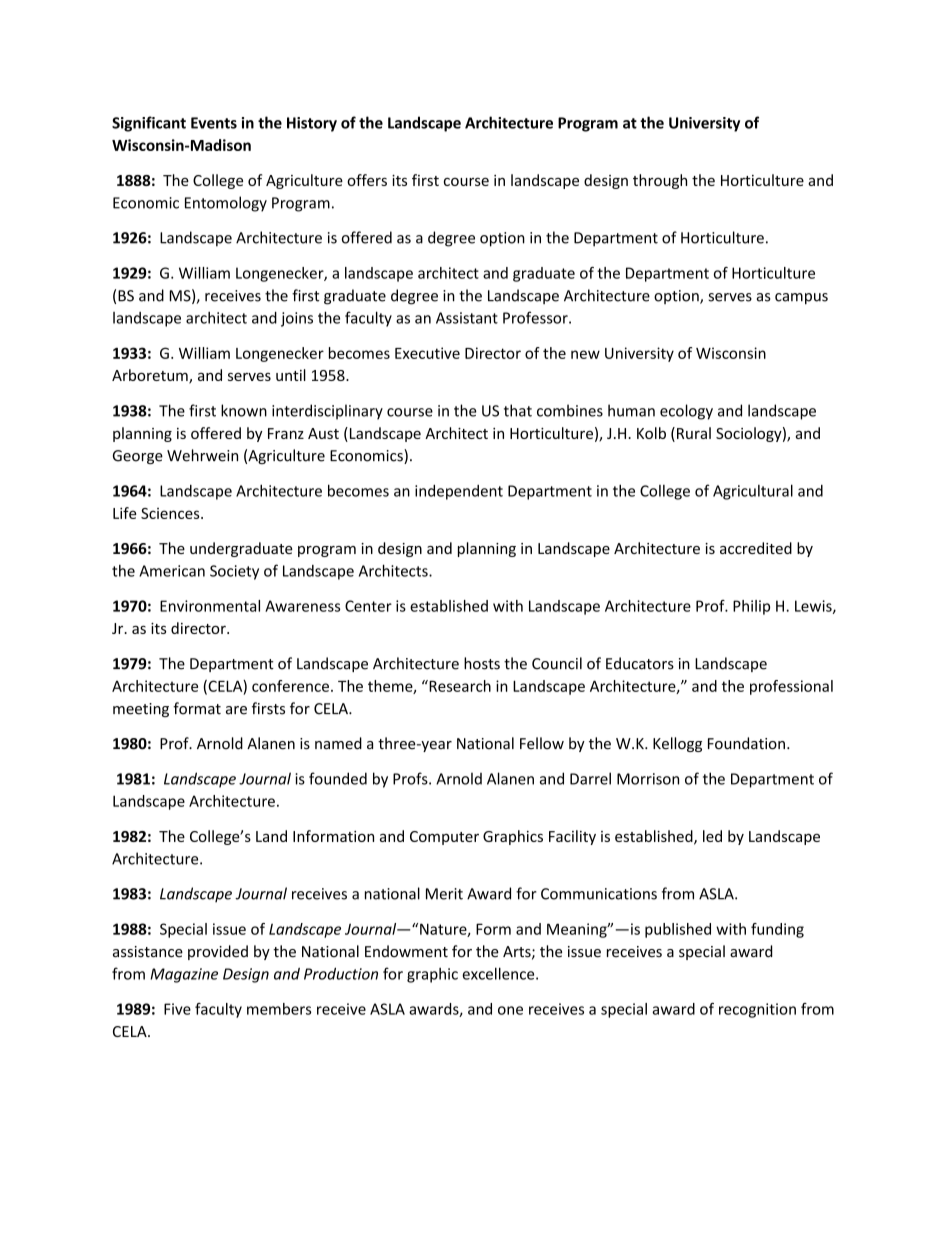 The image size is (952, 1233). I want to click on Magazine, so click(184, 975).
